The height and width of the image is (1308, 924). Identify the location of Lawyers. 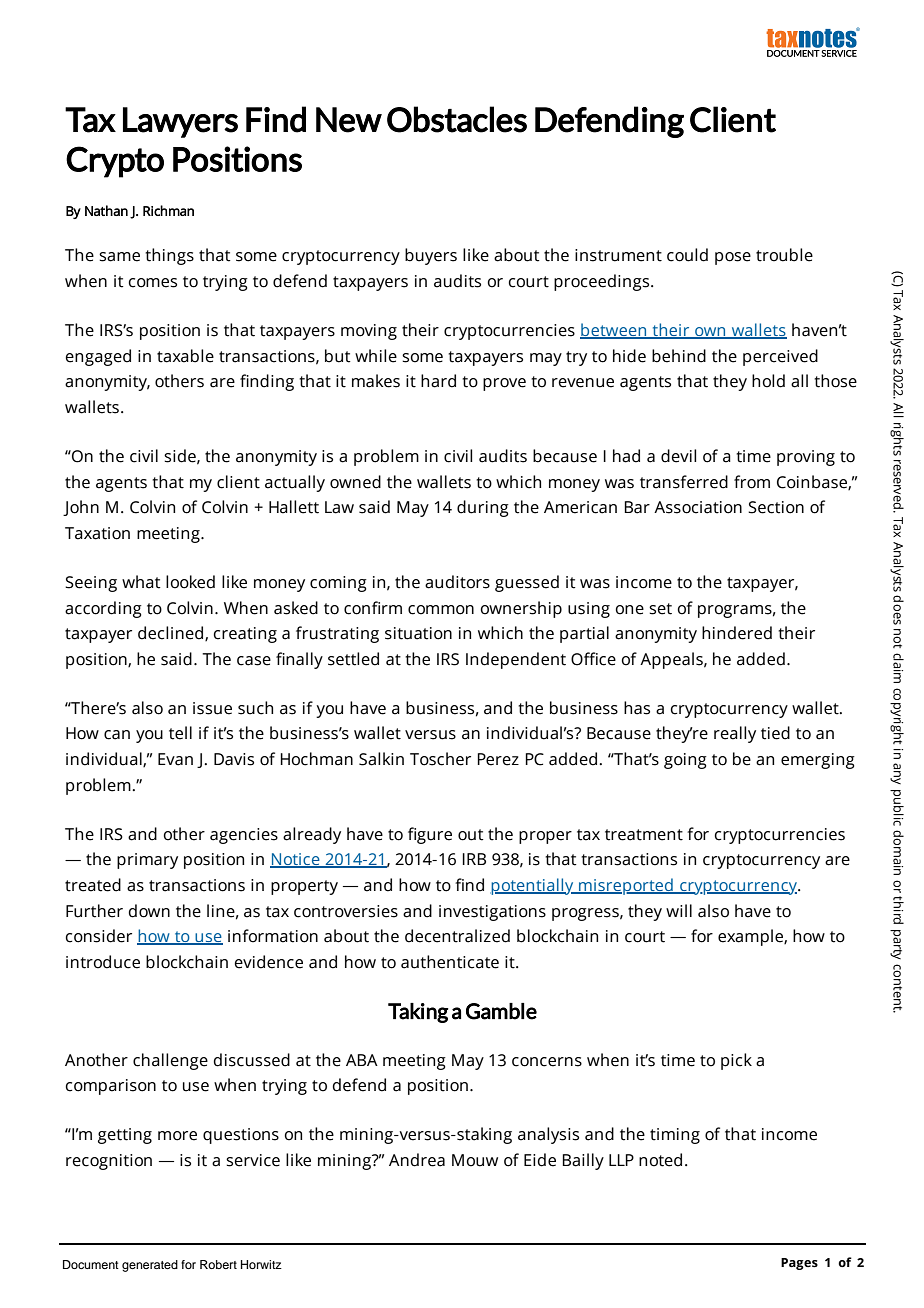
(180, 122).
